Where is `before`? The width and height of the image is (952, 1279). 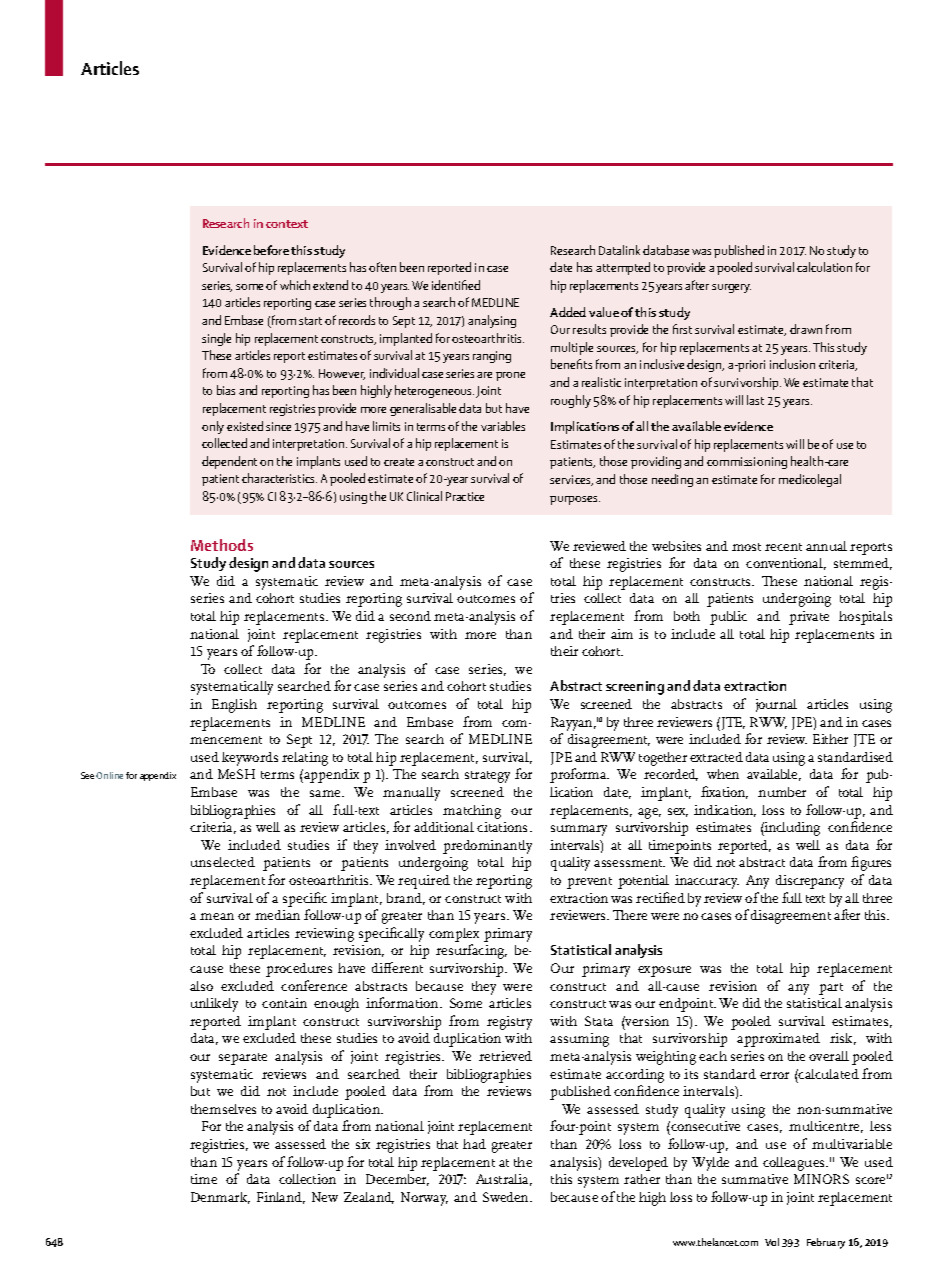 before is located at coordinates (271, 250).
